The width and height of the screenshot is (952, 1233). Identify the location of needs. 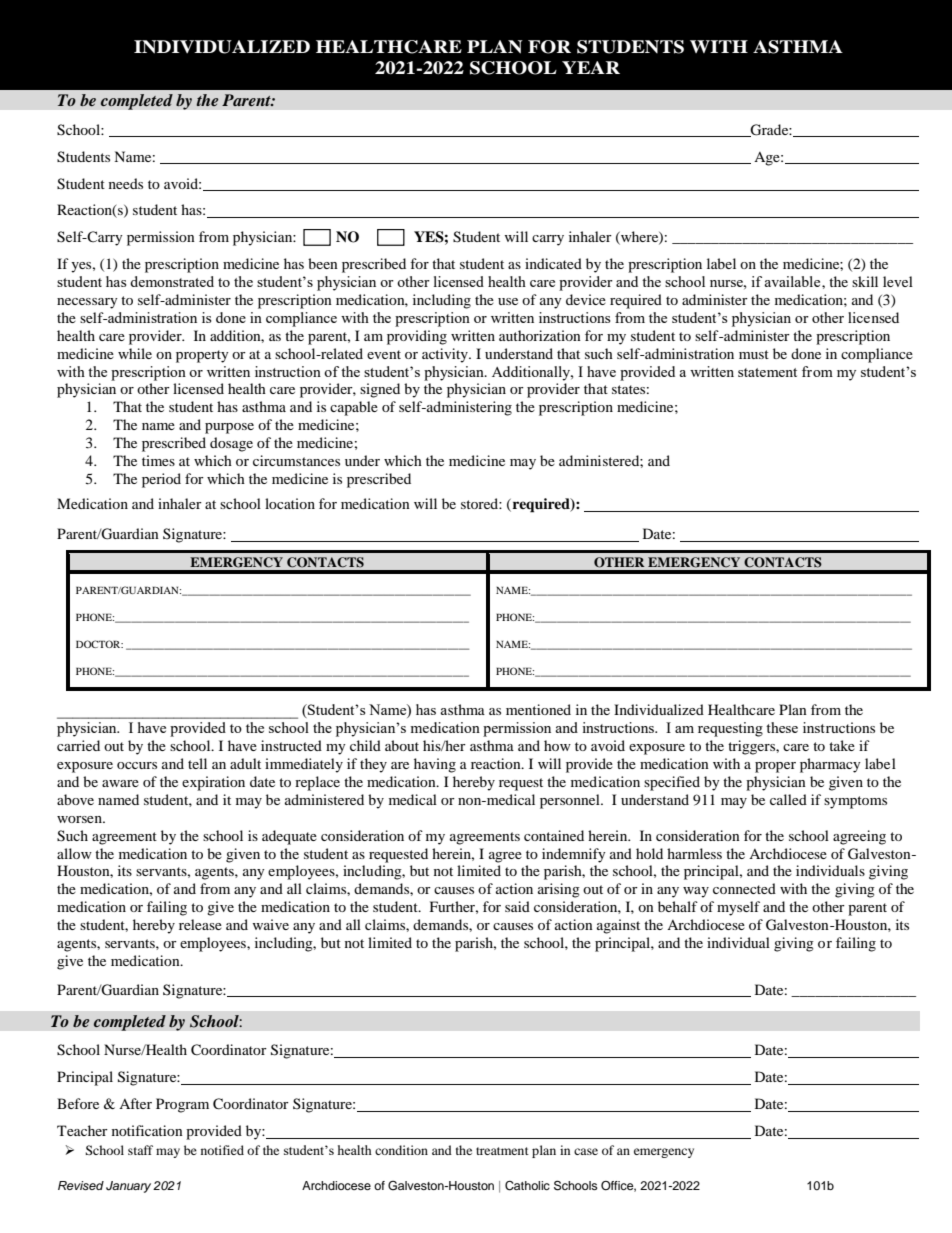
(126, 183).
